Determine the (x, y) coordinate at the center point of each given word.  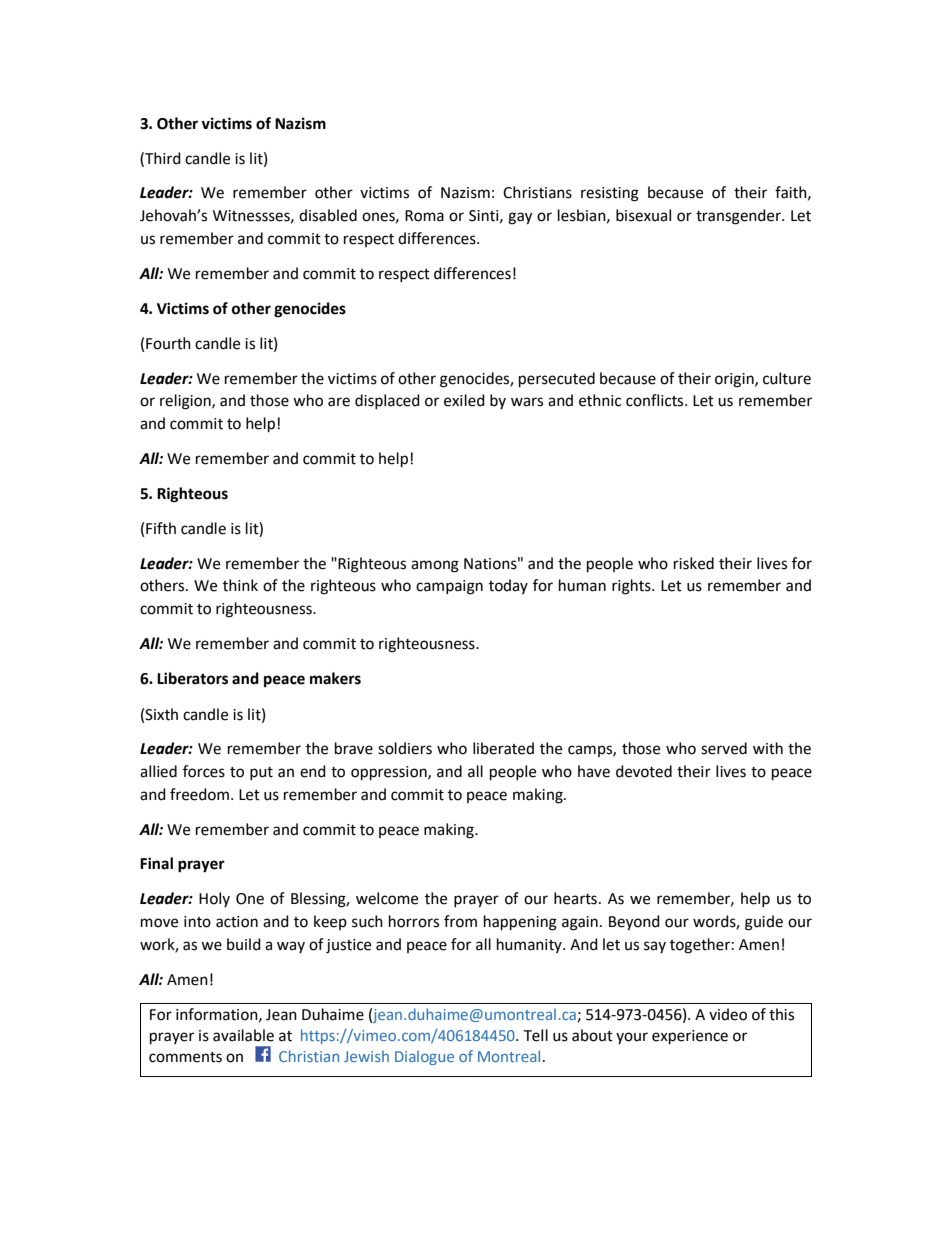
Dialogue (424, 1057)
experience (690, 1037)
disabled (328, 215)
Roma (424, 216)
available (243, 1035)
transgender (739, 217)
